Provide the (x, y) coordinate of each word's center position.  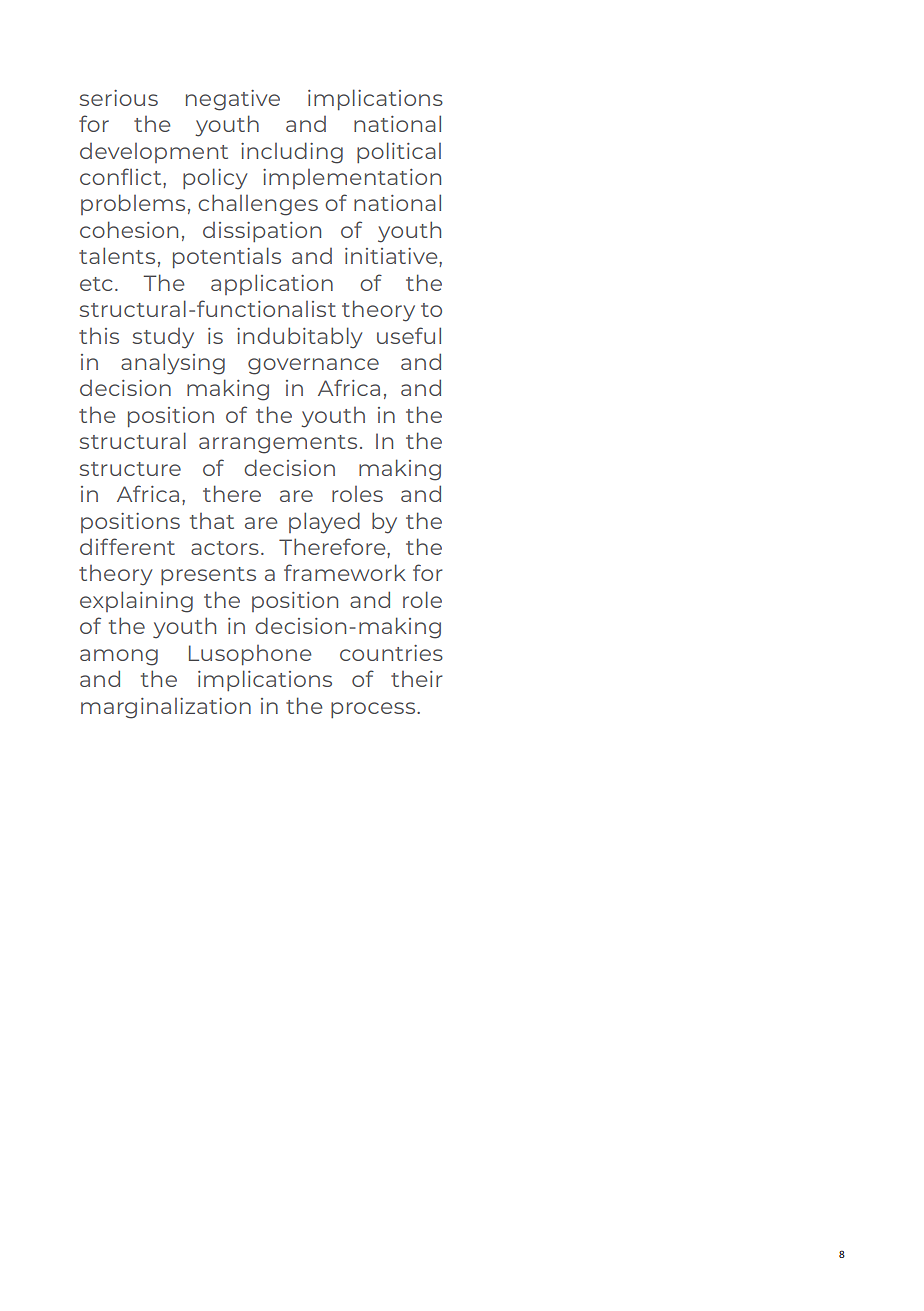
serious (119, 98)
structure (130, 469)
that (212, 521)
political (399, 152)
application (272, 284)
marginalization (166, 708)
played (324, 523)
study (163, 338)
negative (233, 100)
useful (409, 335)
